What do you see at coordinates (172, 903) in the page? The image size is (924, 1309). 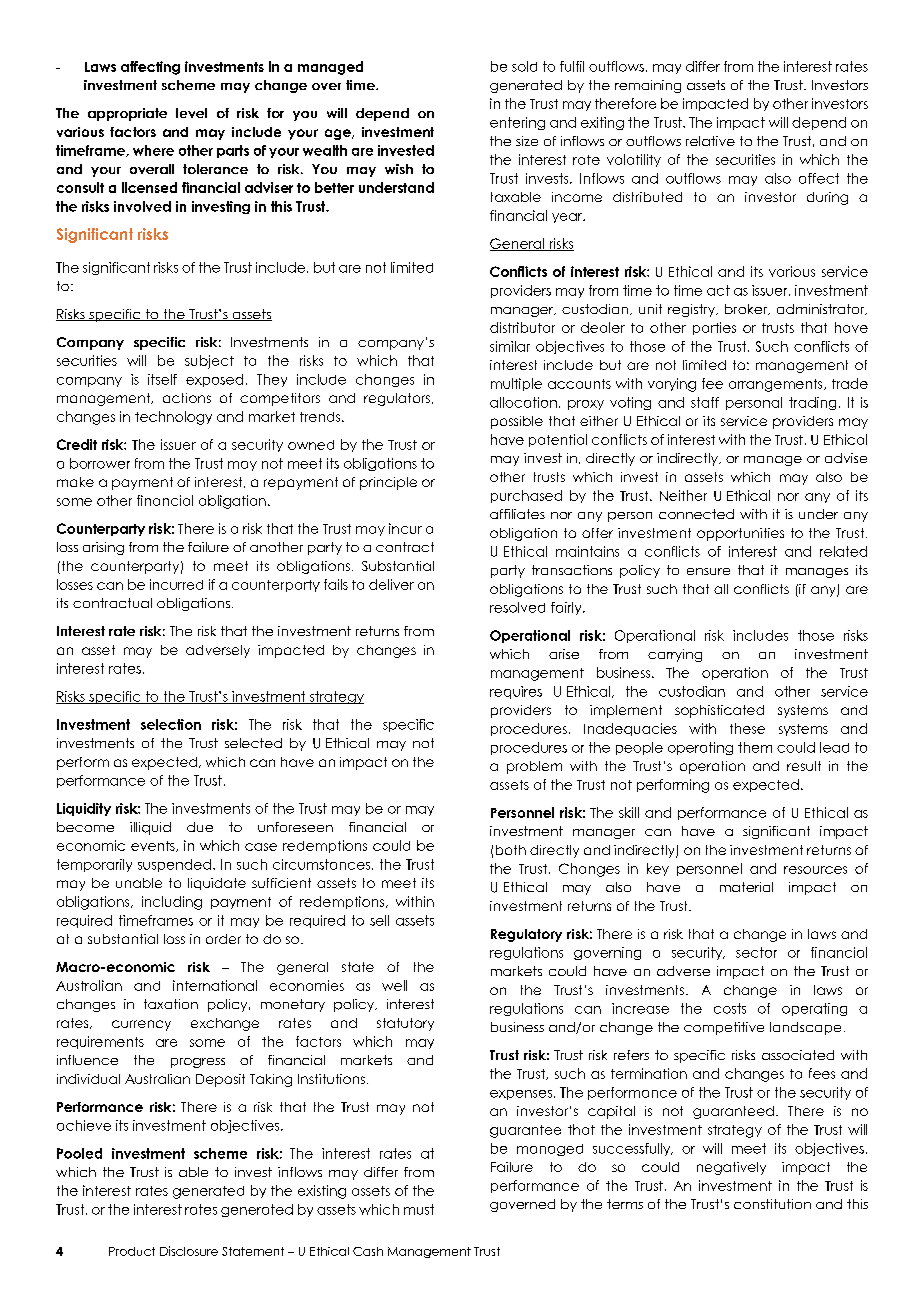 I see `including` at bounding box center [172, 903].
